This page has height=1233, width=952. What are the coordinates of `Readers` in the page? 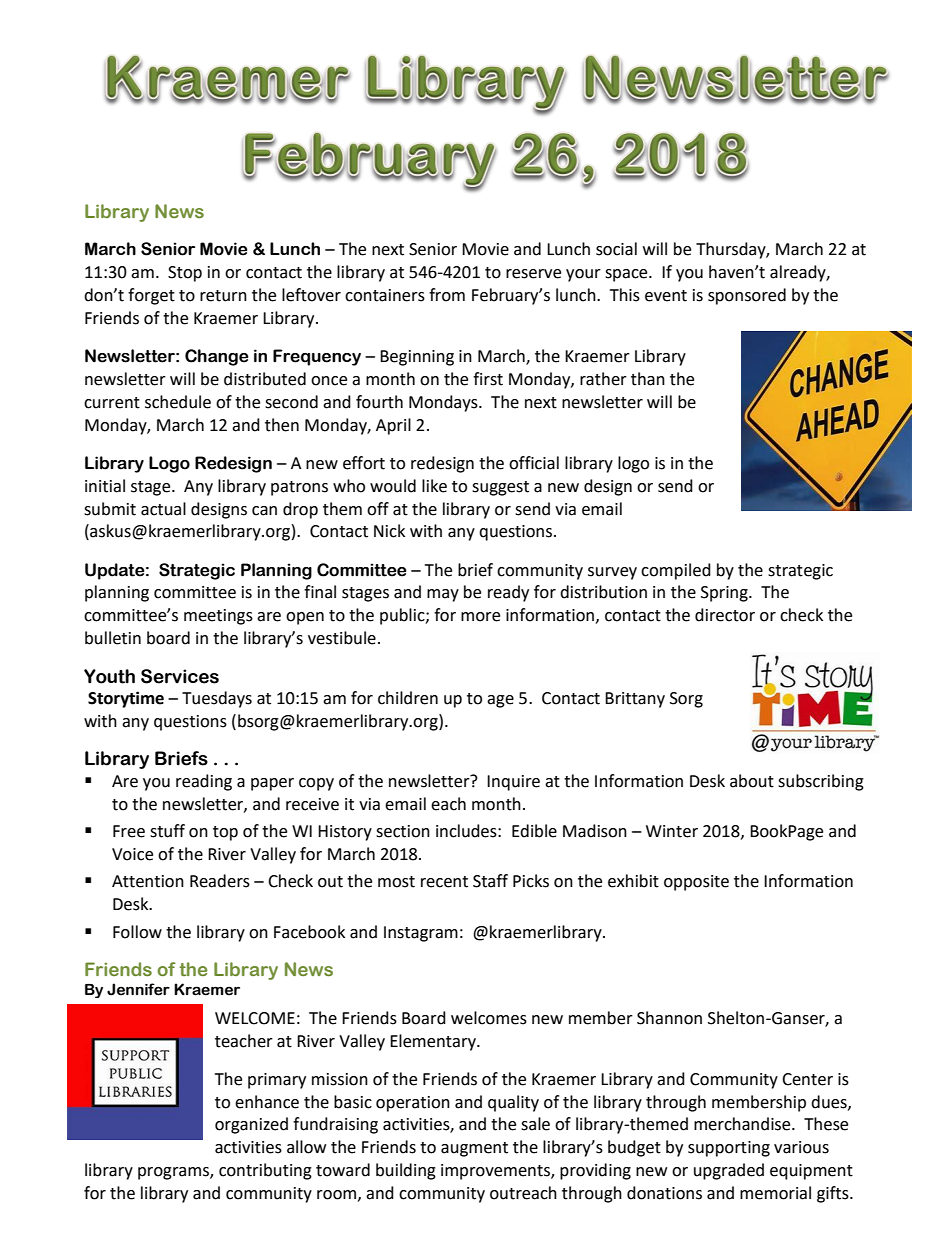 It's located at (220, 881).
